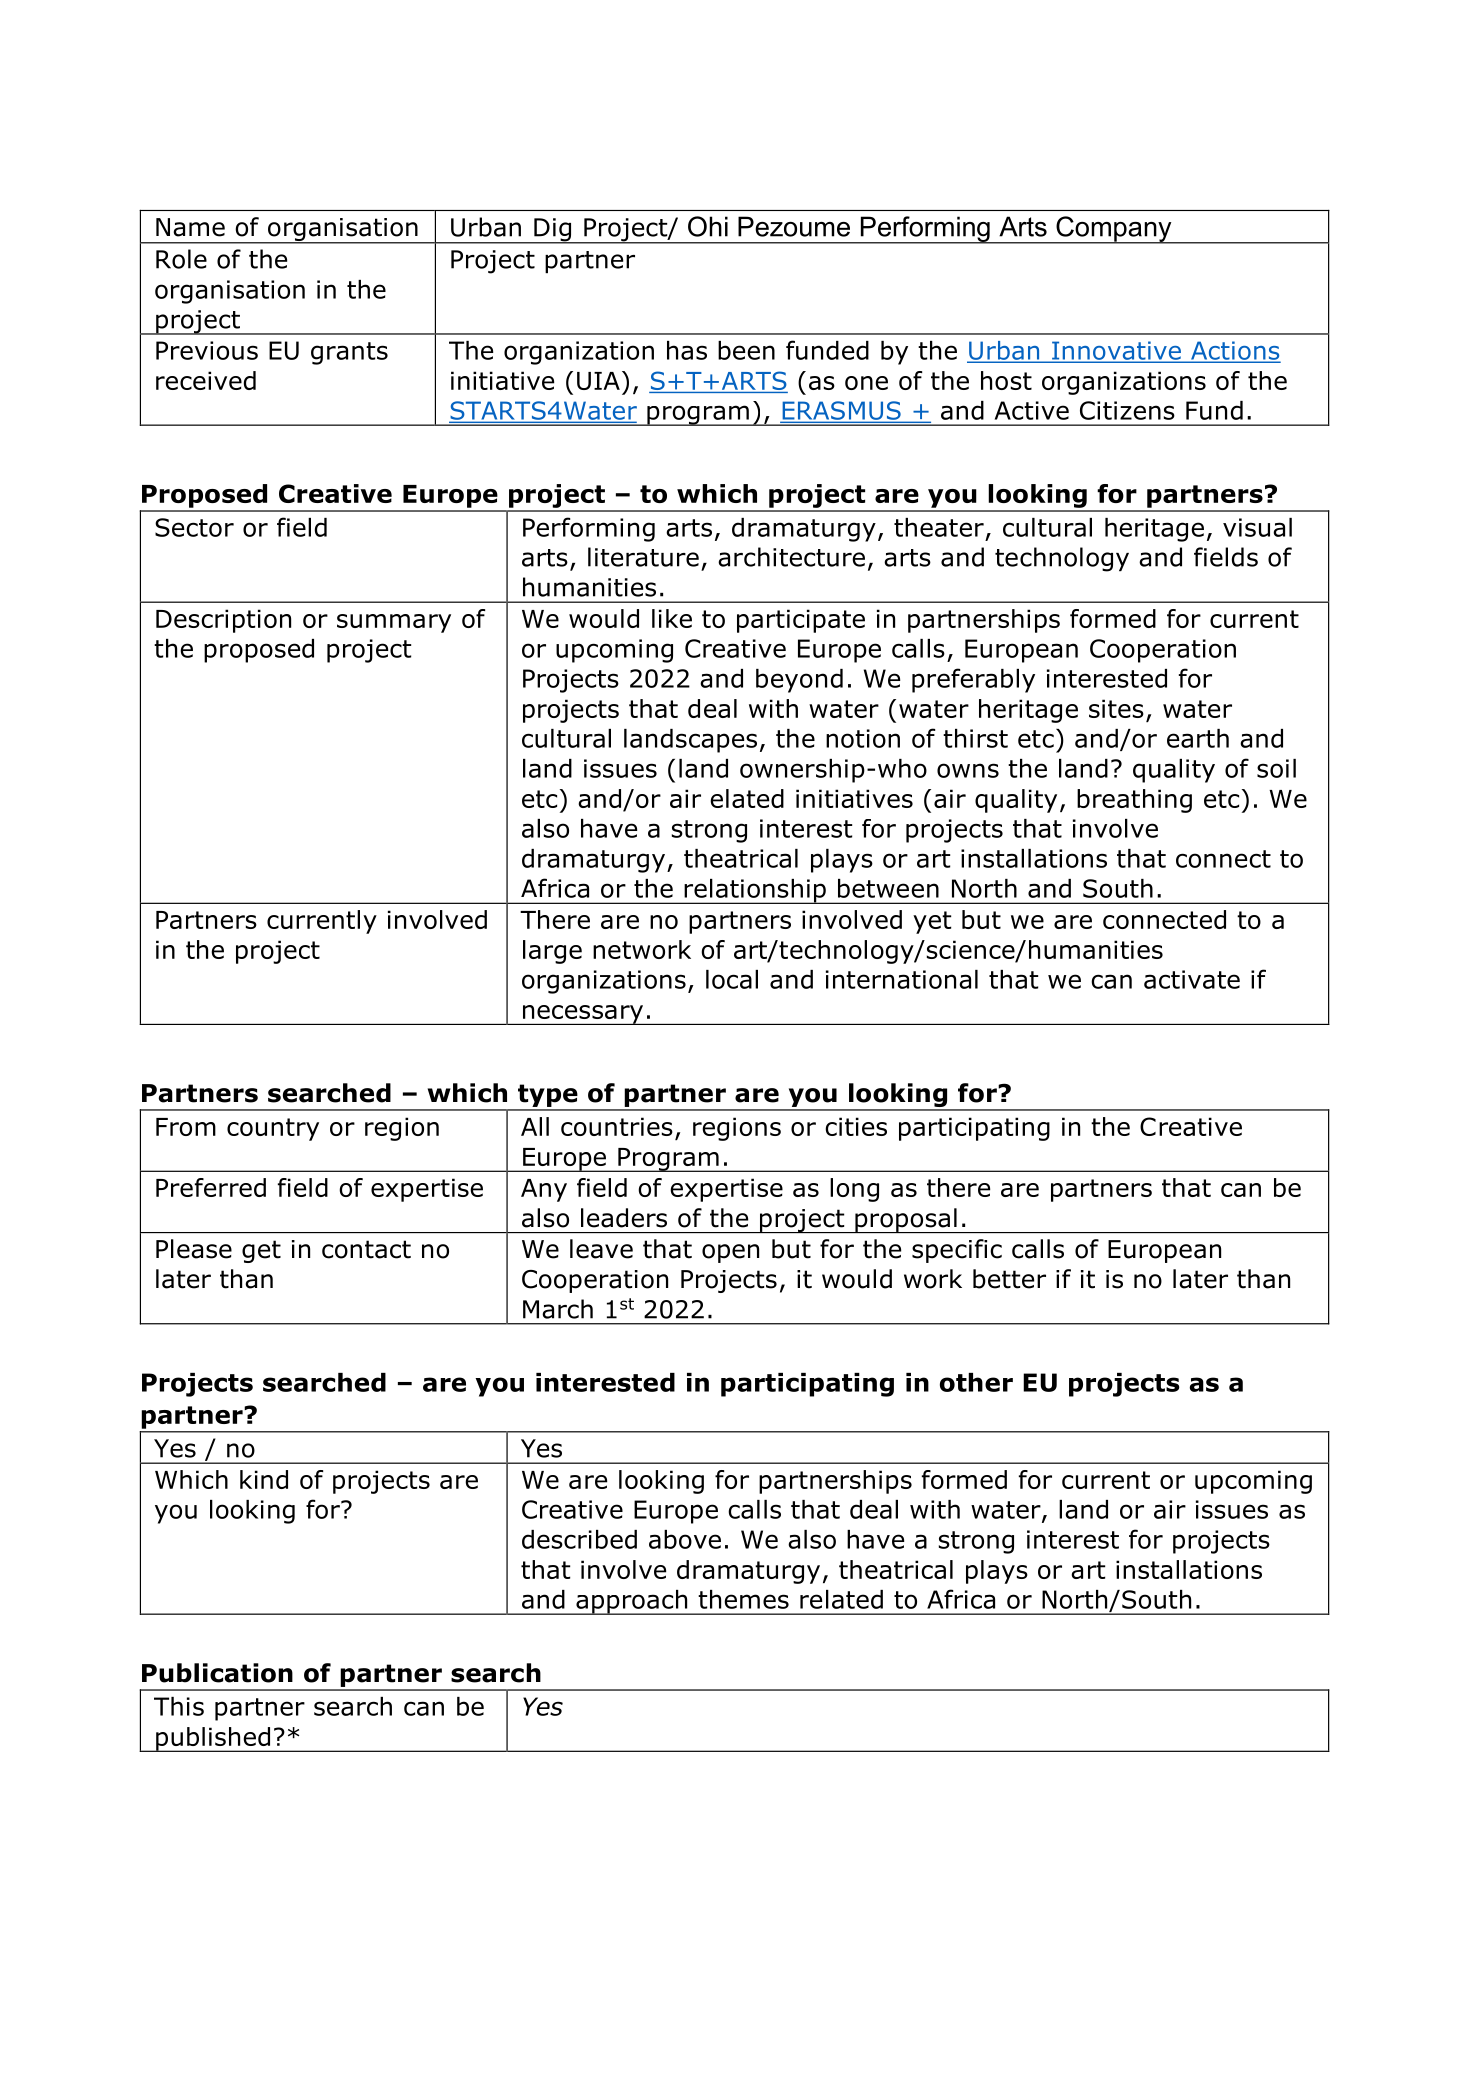 The image size is (1469, 2077). I want to click on beyond, so click(799, 681).
